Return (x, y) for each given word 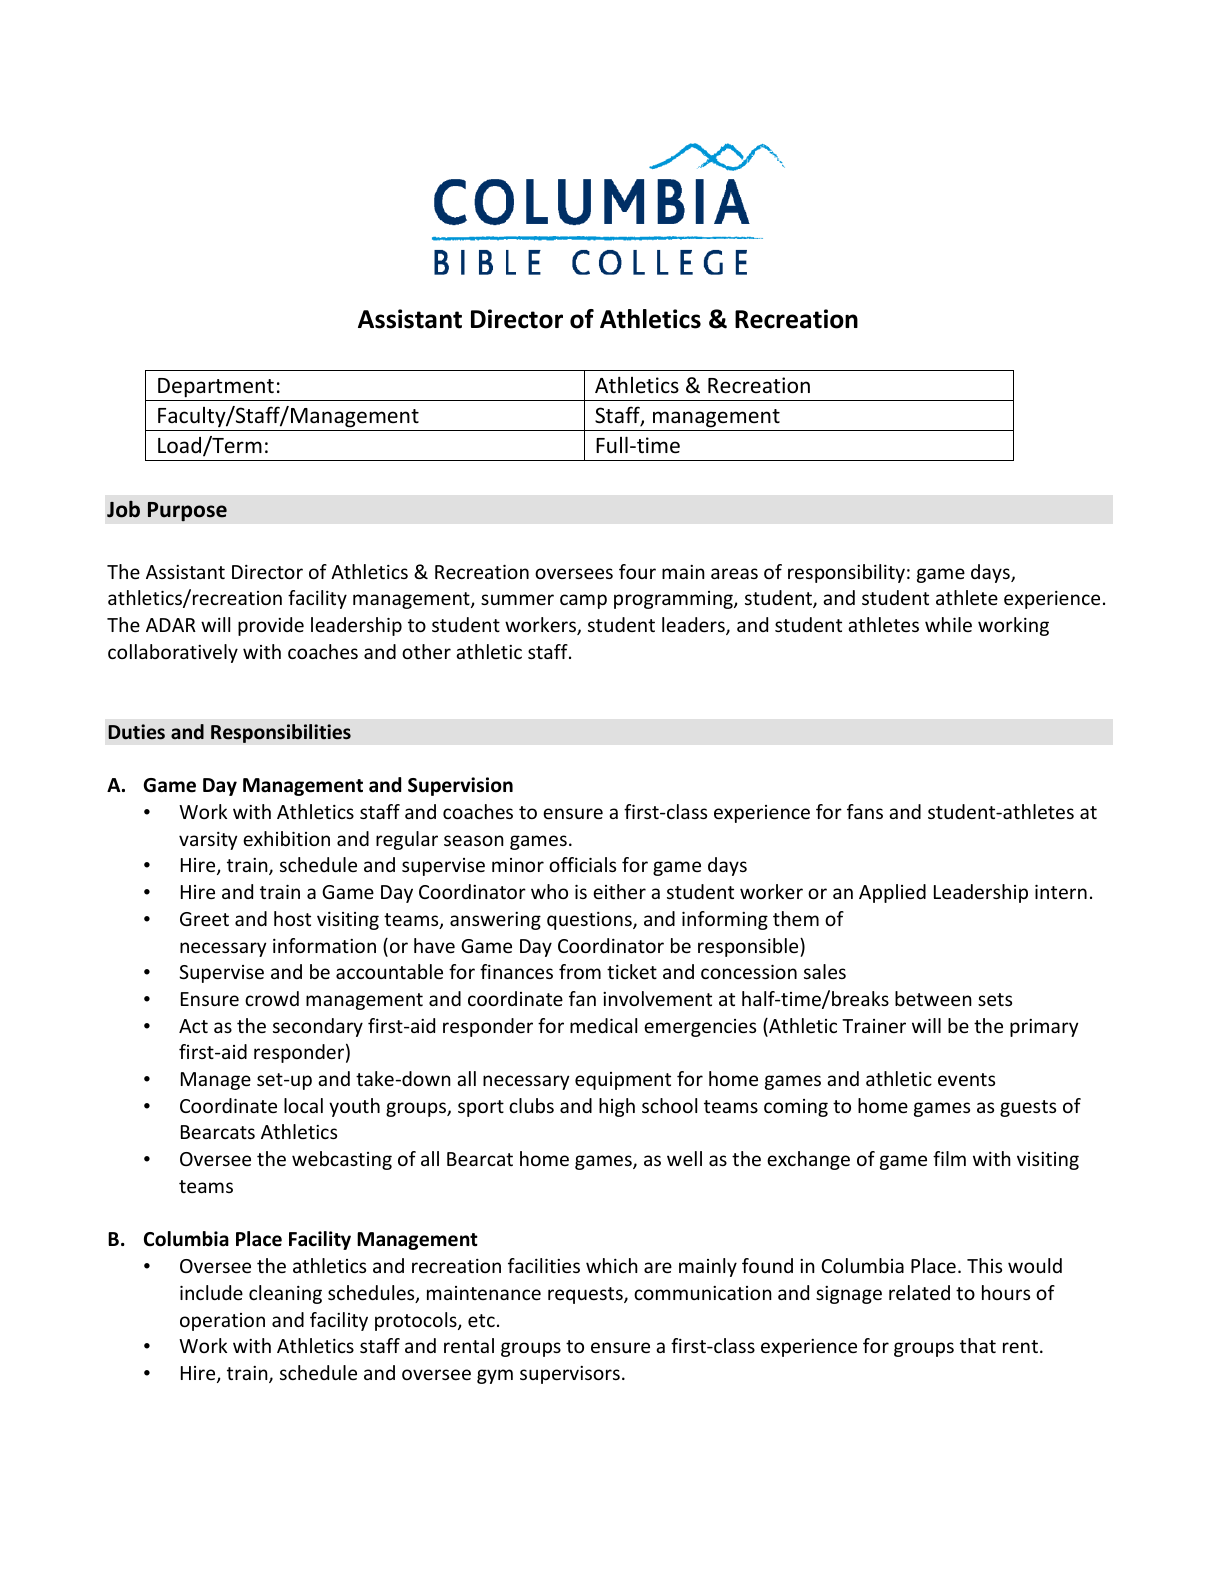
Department (216, 388)
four (637, 571)
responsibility (846, 573)
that (978, 1345)
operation (222, 1322)
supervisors (570, 1375)
